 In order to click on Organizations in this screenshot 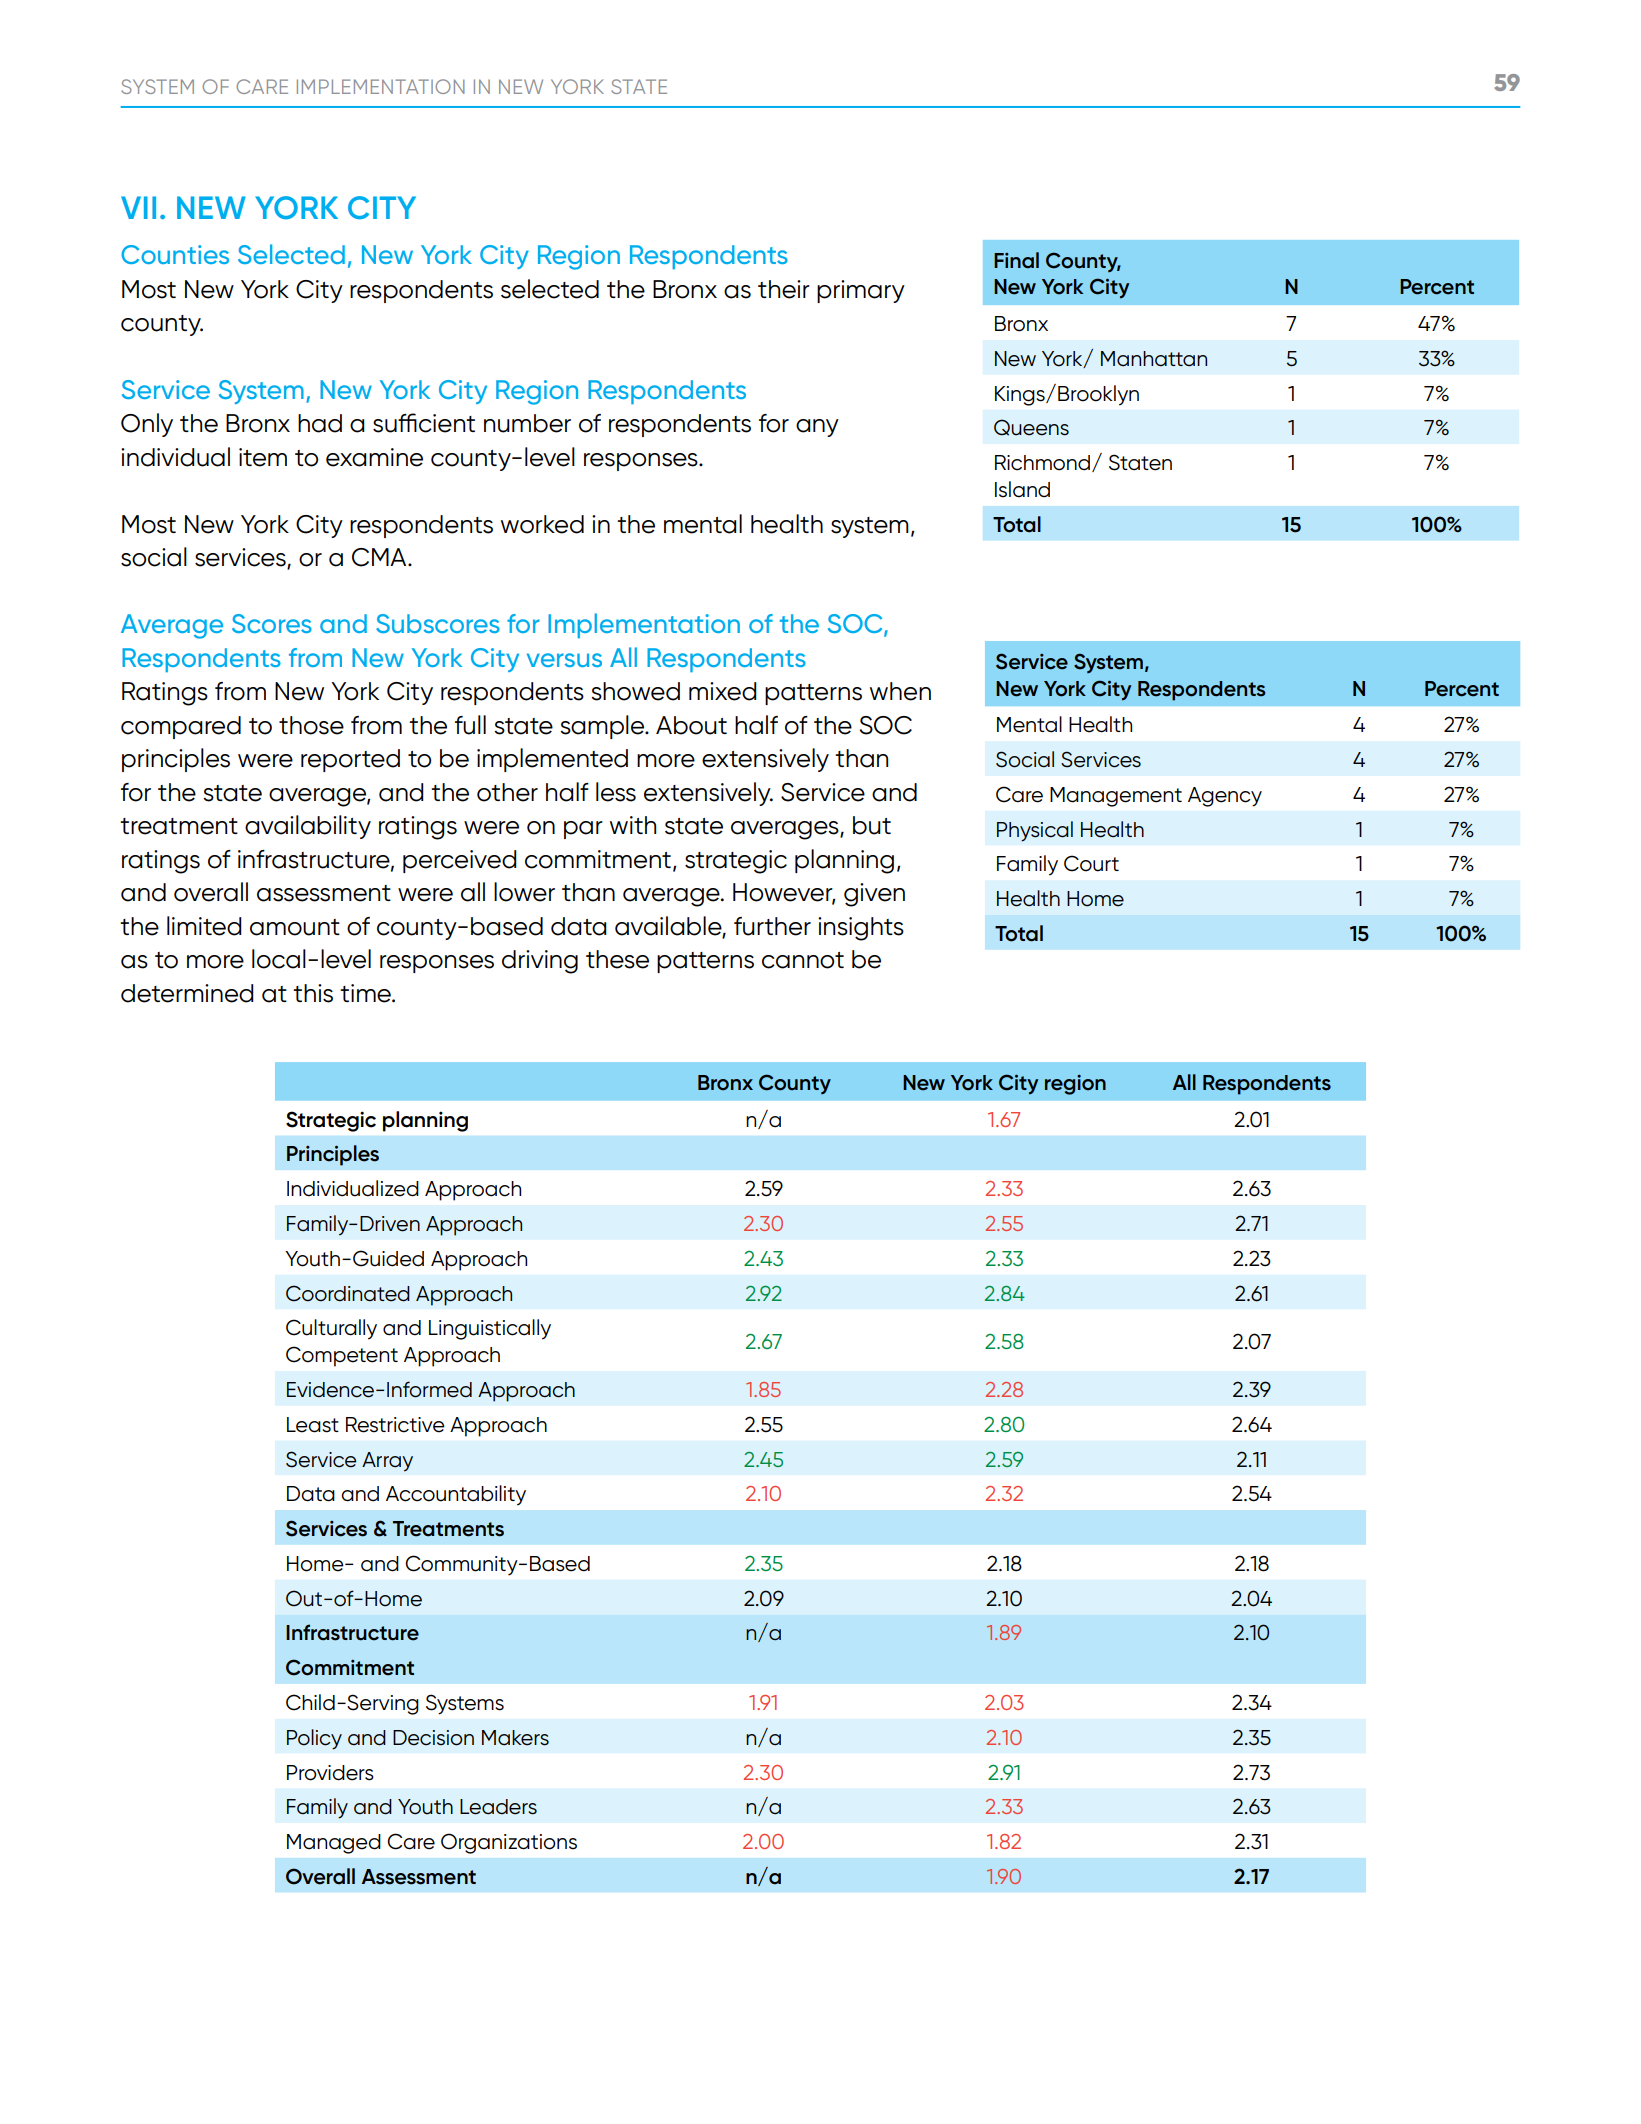, I will do `click(509, 1843)`.
